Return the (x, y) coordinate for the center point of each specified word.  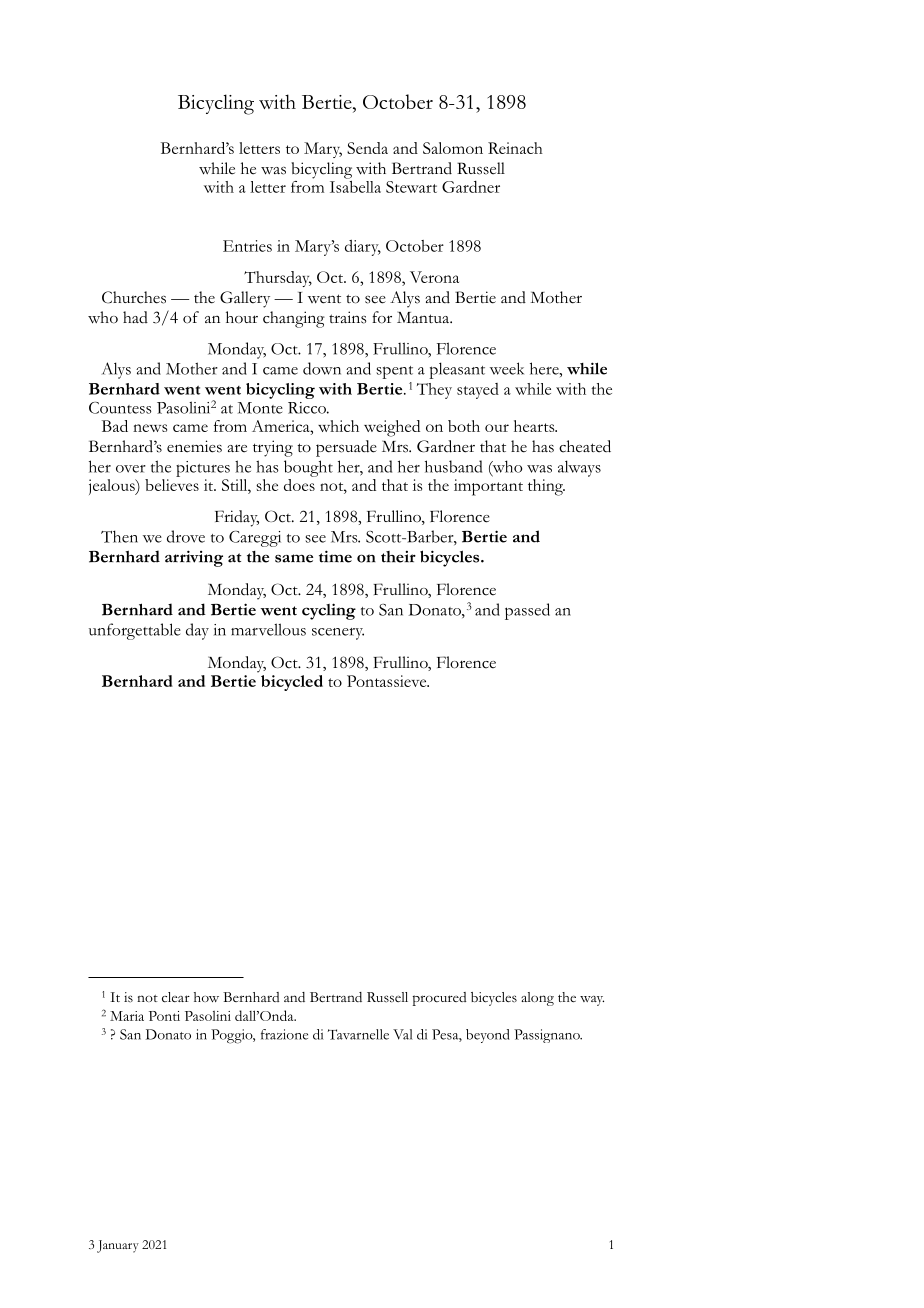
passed (527, 611)
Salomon (453, 148)
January (118, 1246)
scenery (338, 634)
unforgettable (135, 631)
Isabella (355, 185)
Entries (247, 246)
